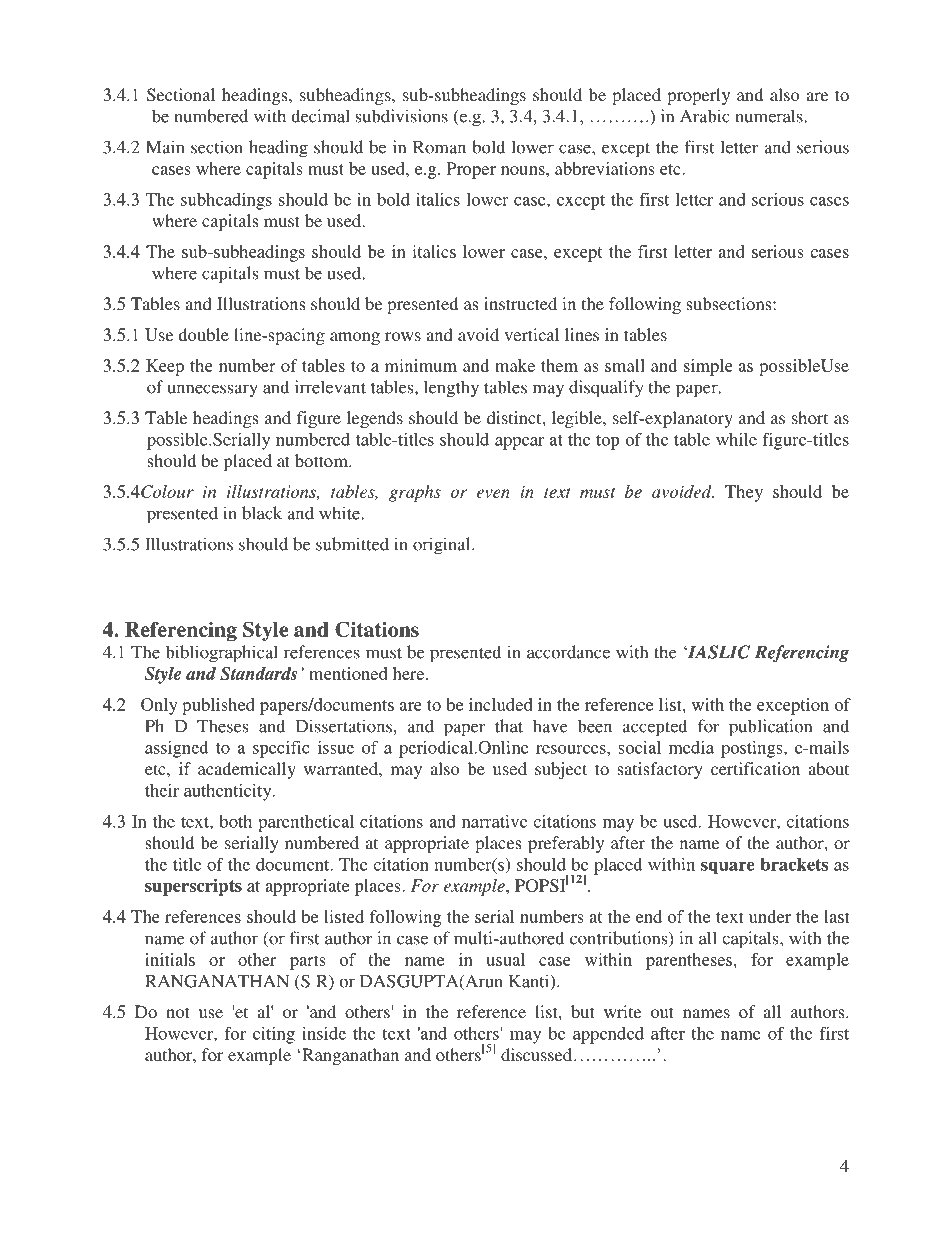 The width and height of the page is (952, 1233). I want to click on narrative, so click(494, 821).
